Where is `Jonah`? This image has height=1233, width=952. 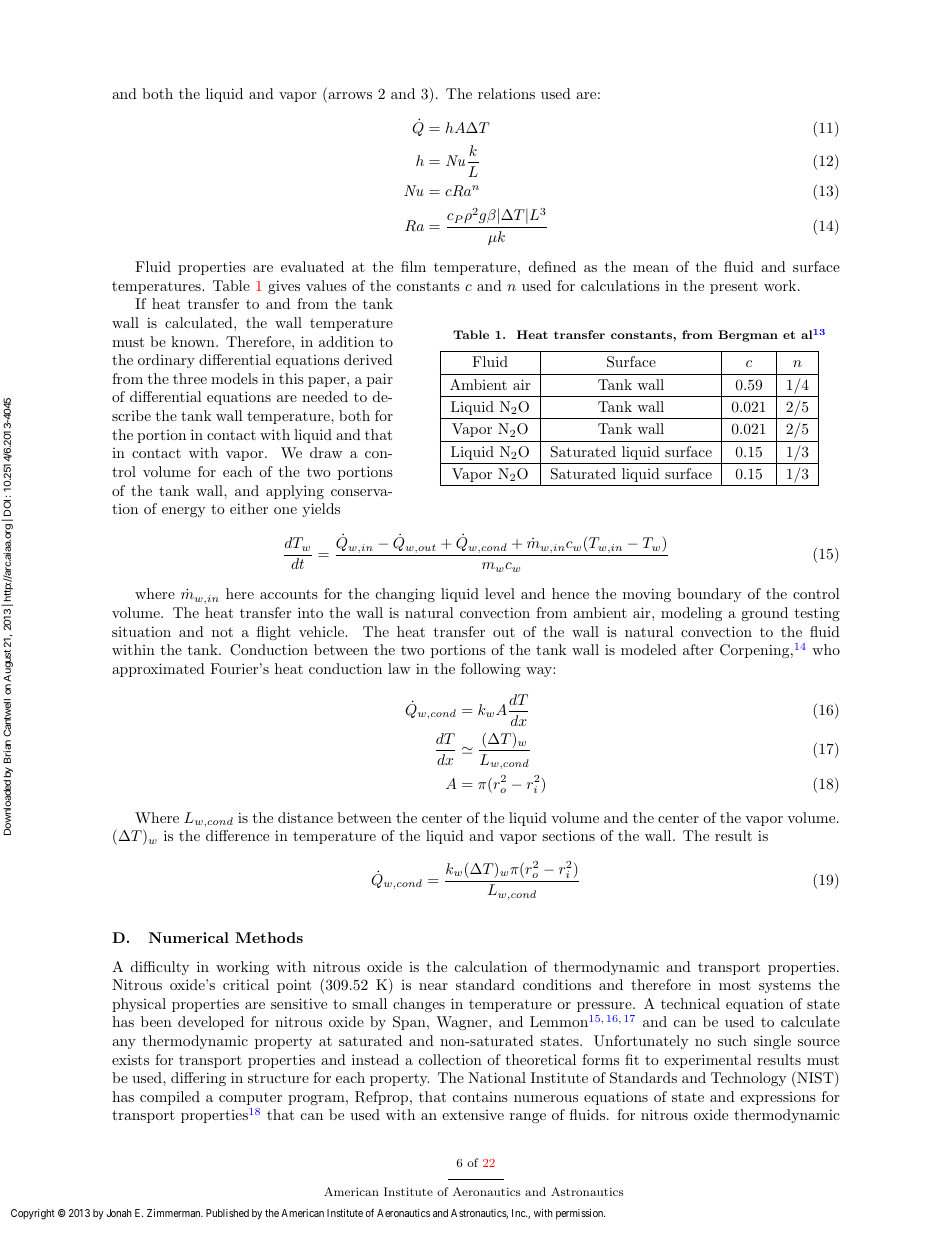
Jonah is located at coordinates (119, 1213).
